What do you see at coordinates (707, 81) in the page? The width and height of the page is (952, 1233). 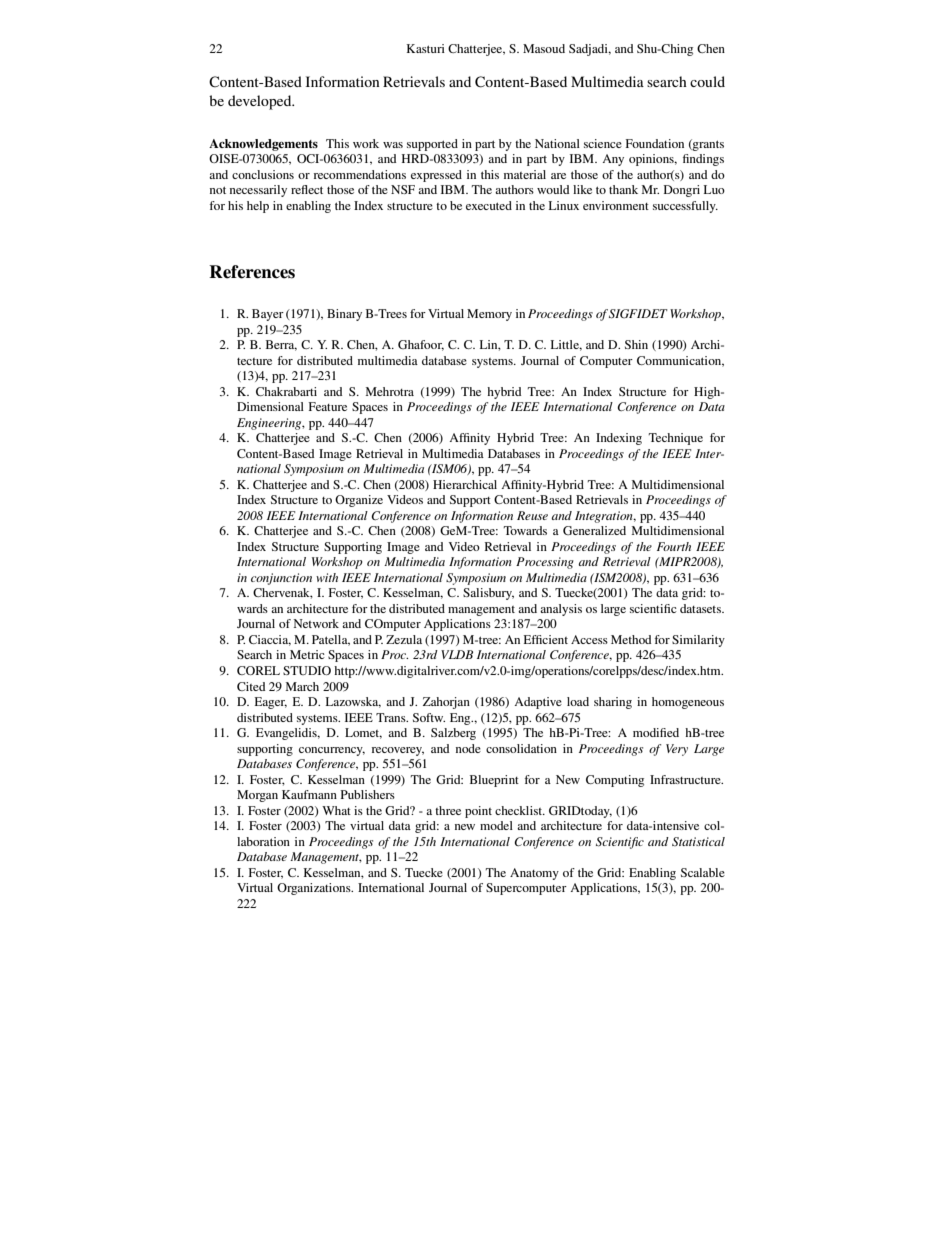 I see `could` at bounding box center [707, 81].
